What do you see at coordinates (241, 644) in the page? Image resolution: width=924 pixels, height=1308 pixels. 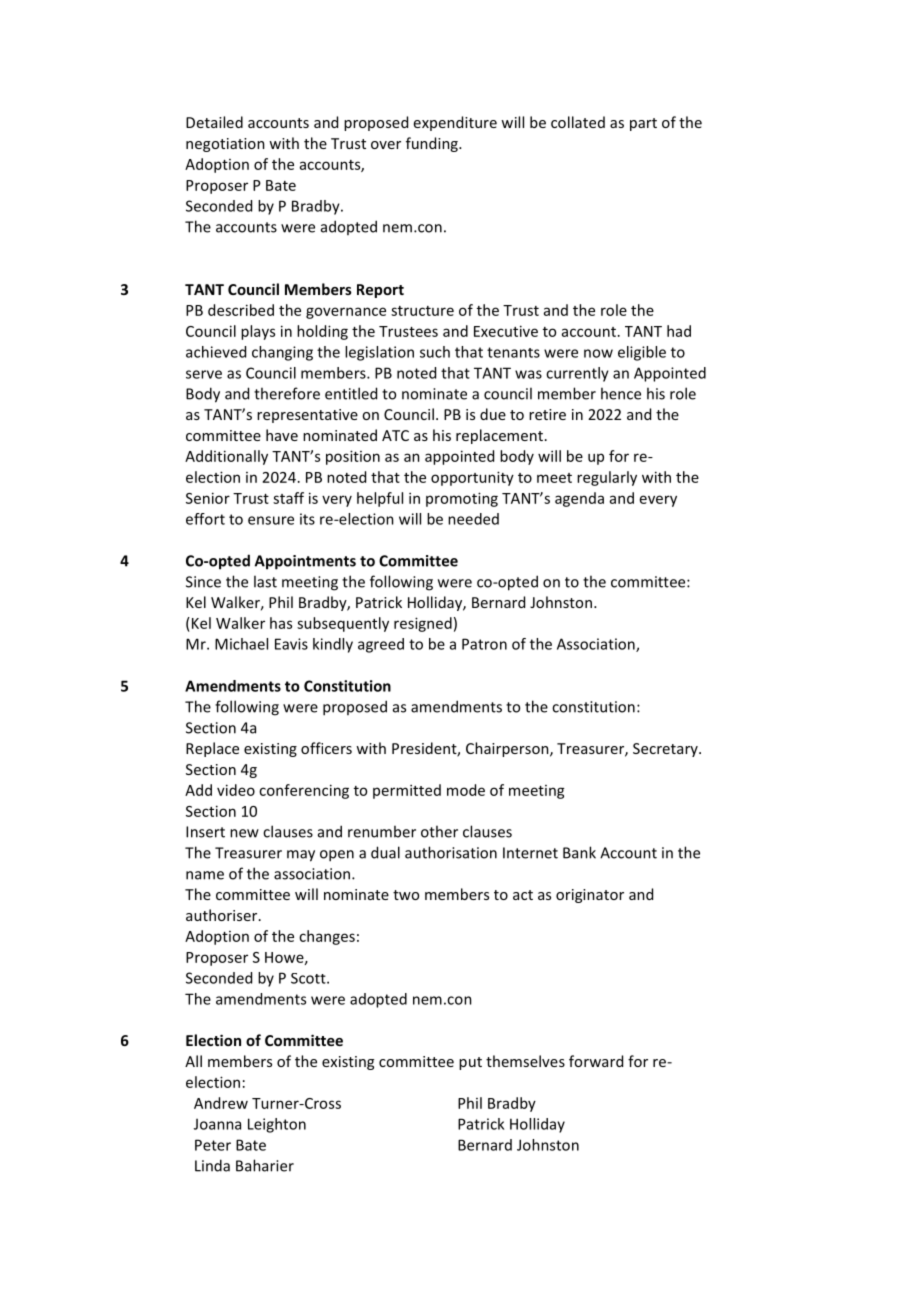 I see `Michael` at bounding box center [241, 644].
